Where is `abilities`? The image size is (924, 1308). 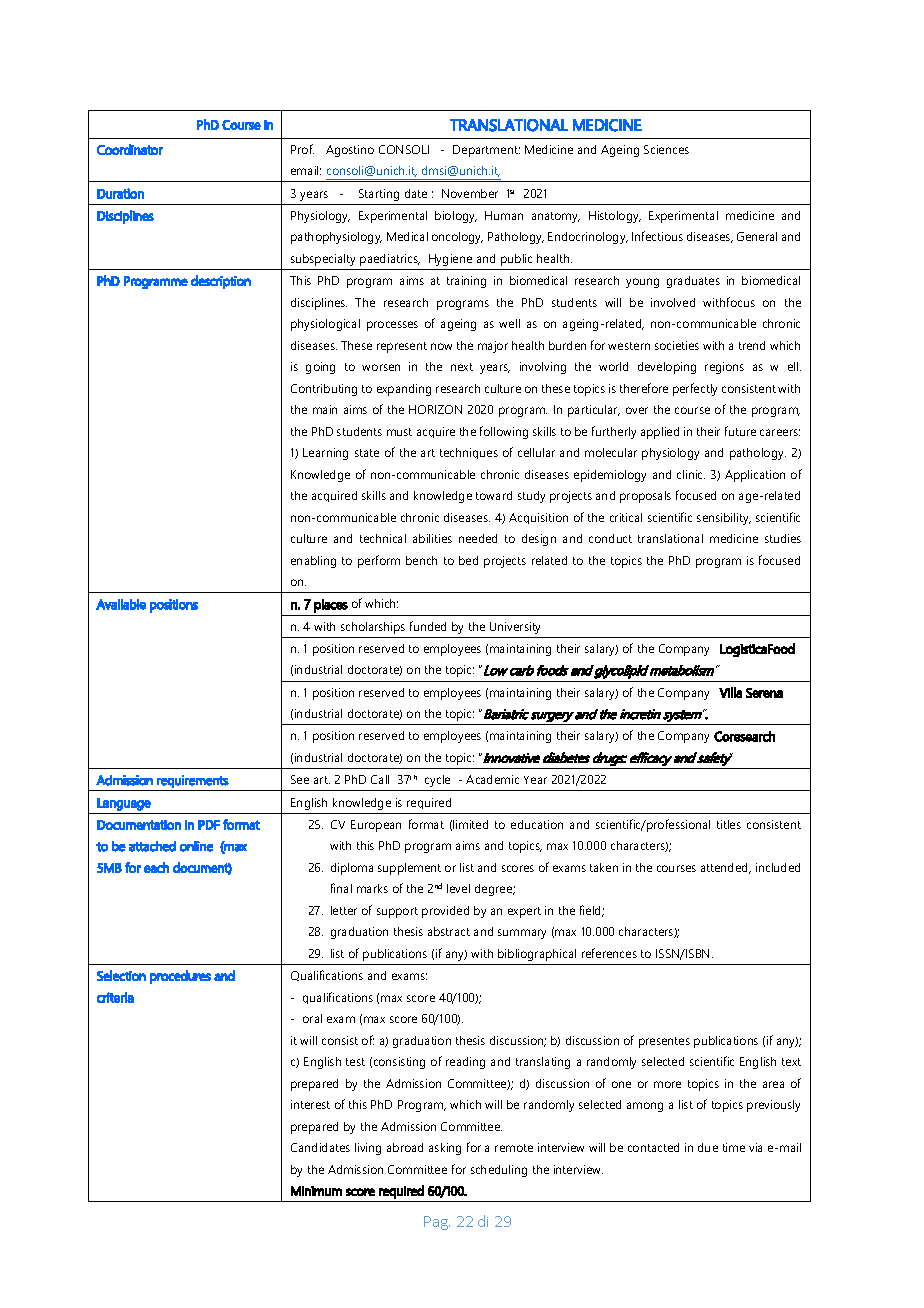
abilities is located at coordinates (432, 538).
